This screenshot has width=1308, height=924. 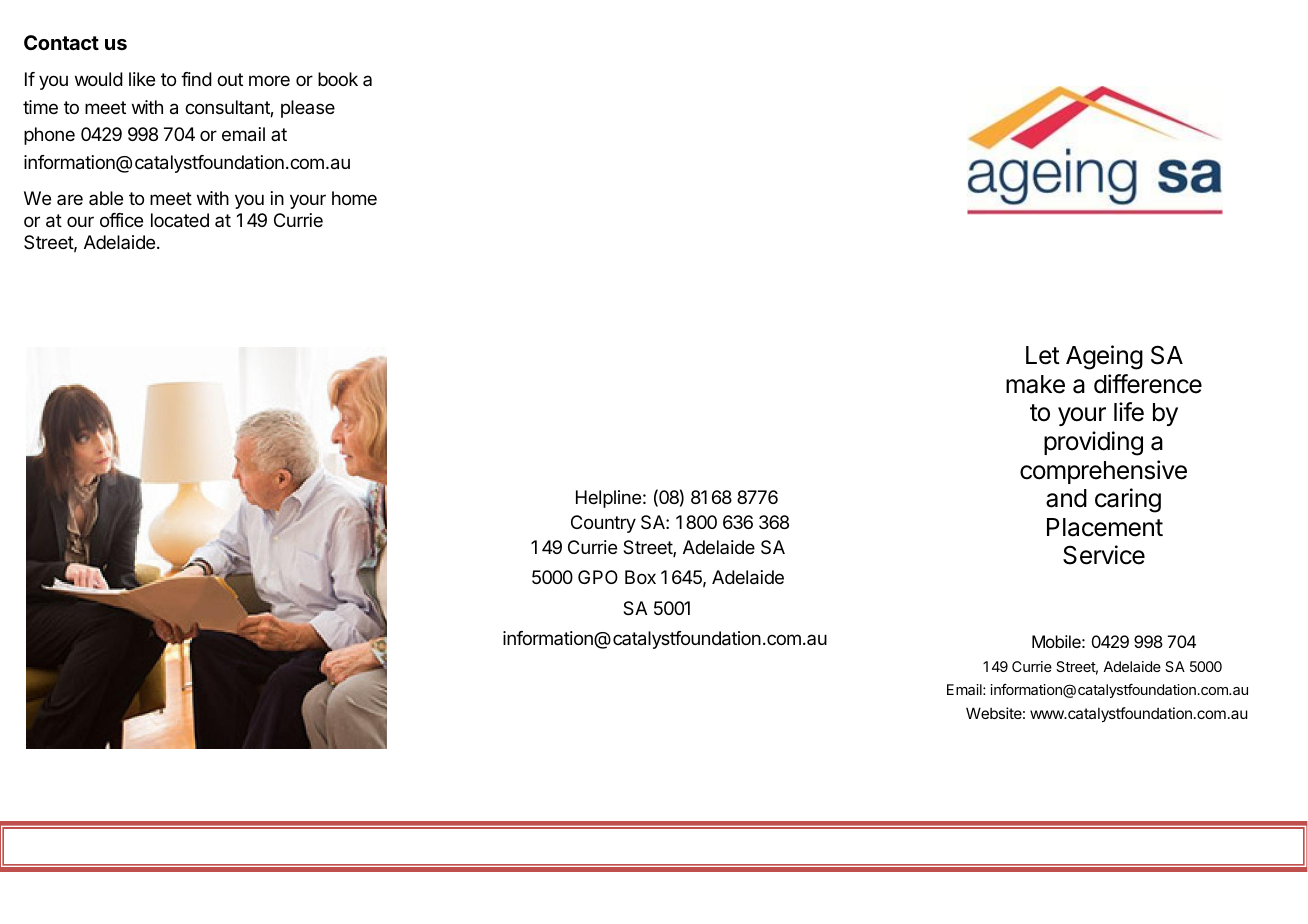 I want to click on located, so click(x=180, y=220).
